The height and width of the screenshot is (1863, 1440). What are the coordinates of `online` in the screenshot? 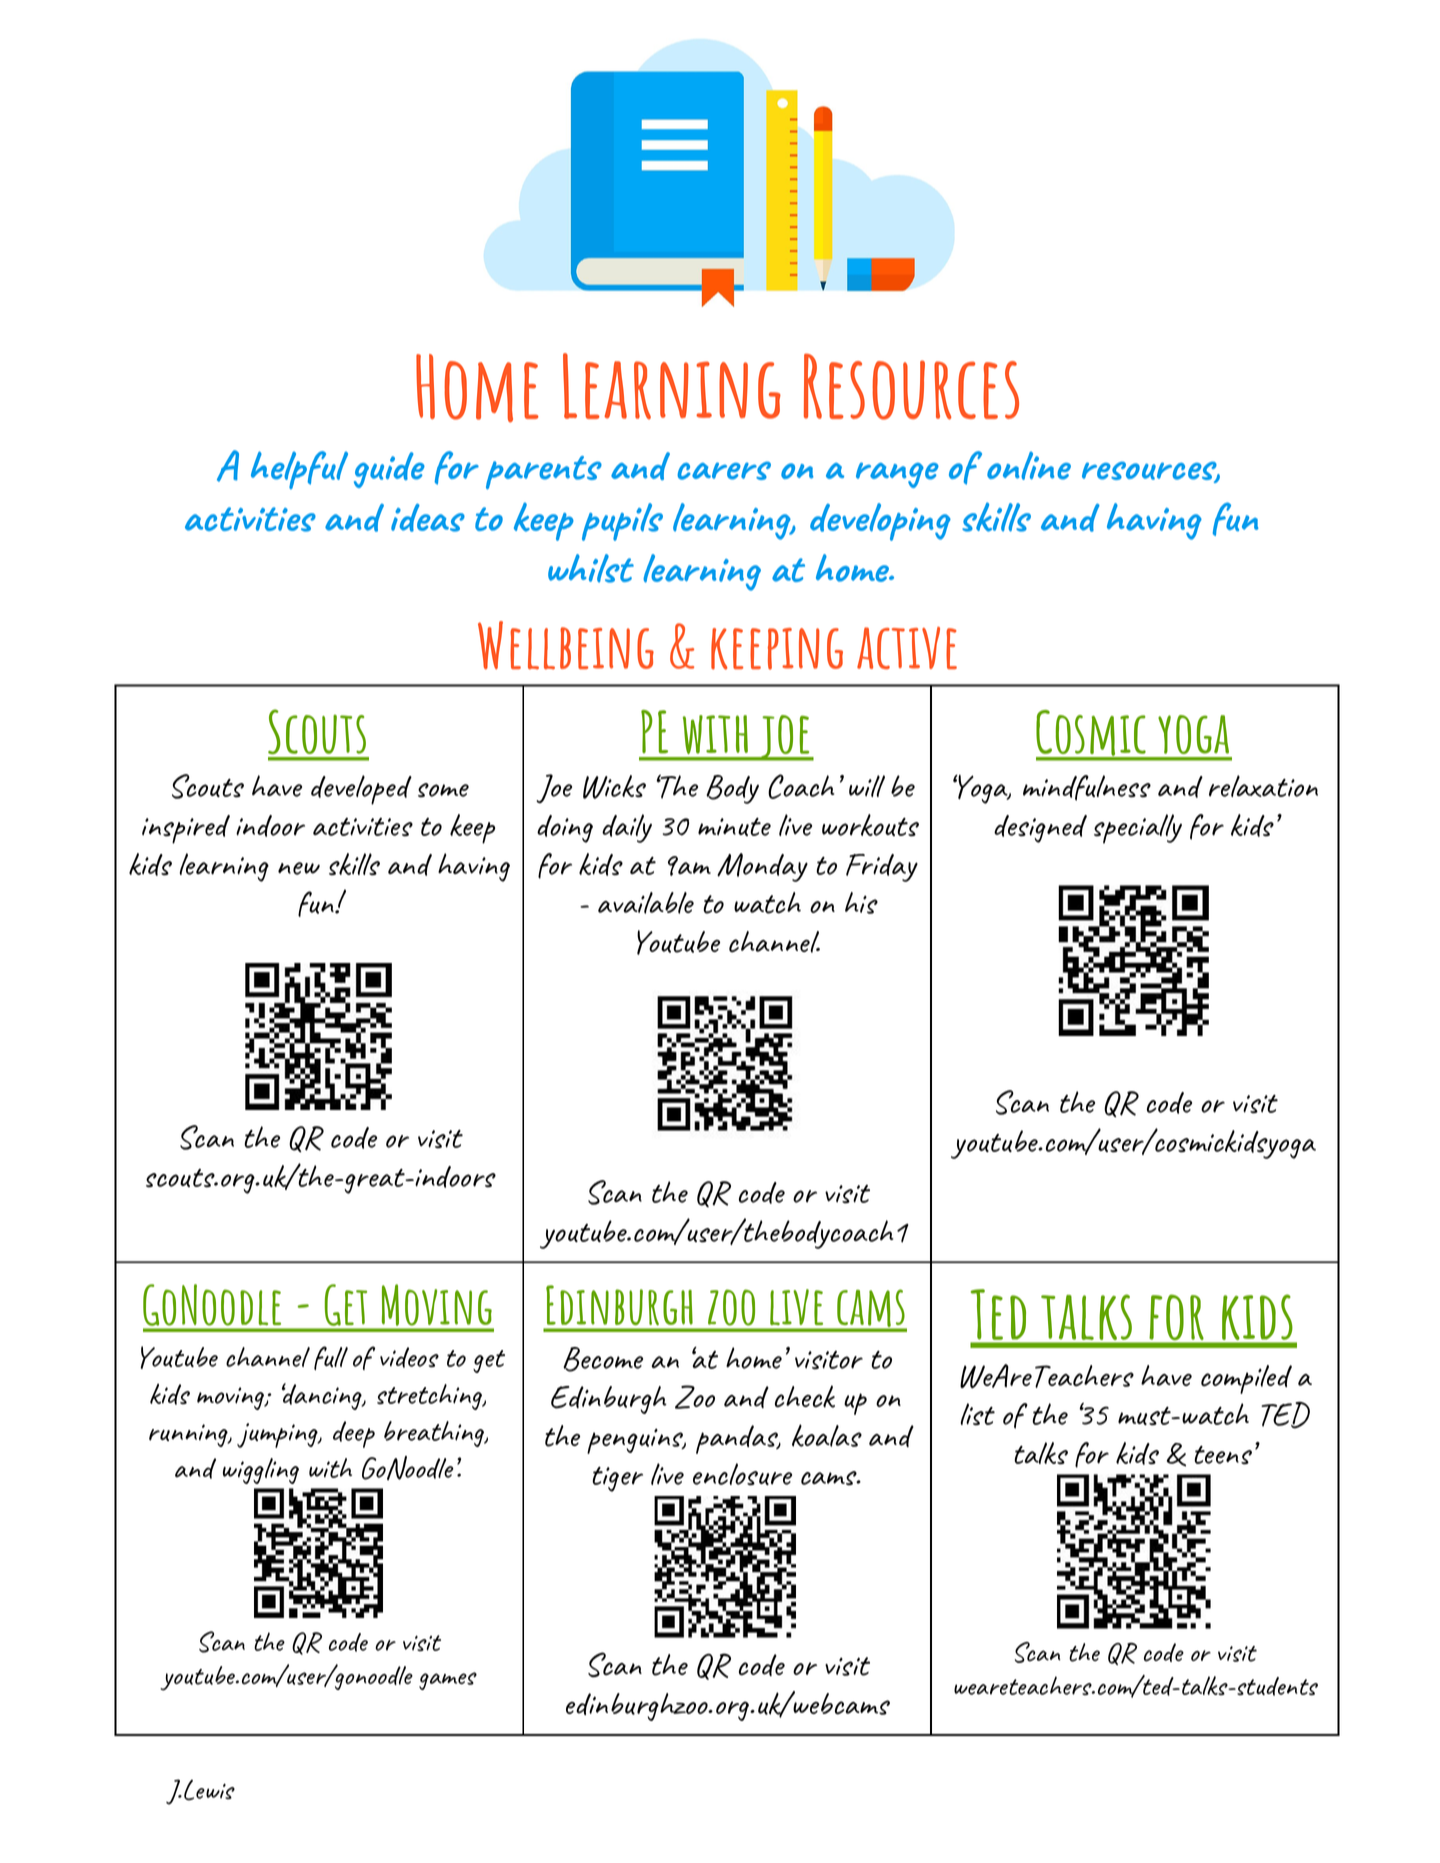 It's located at (1029, 466).
